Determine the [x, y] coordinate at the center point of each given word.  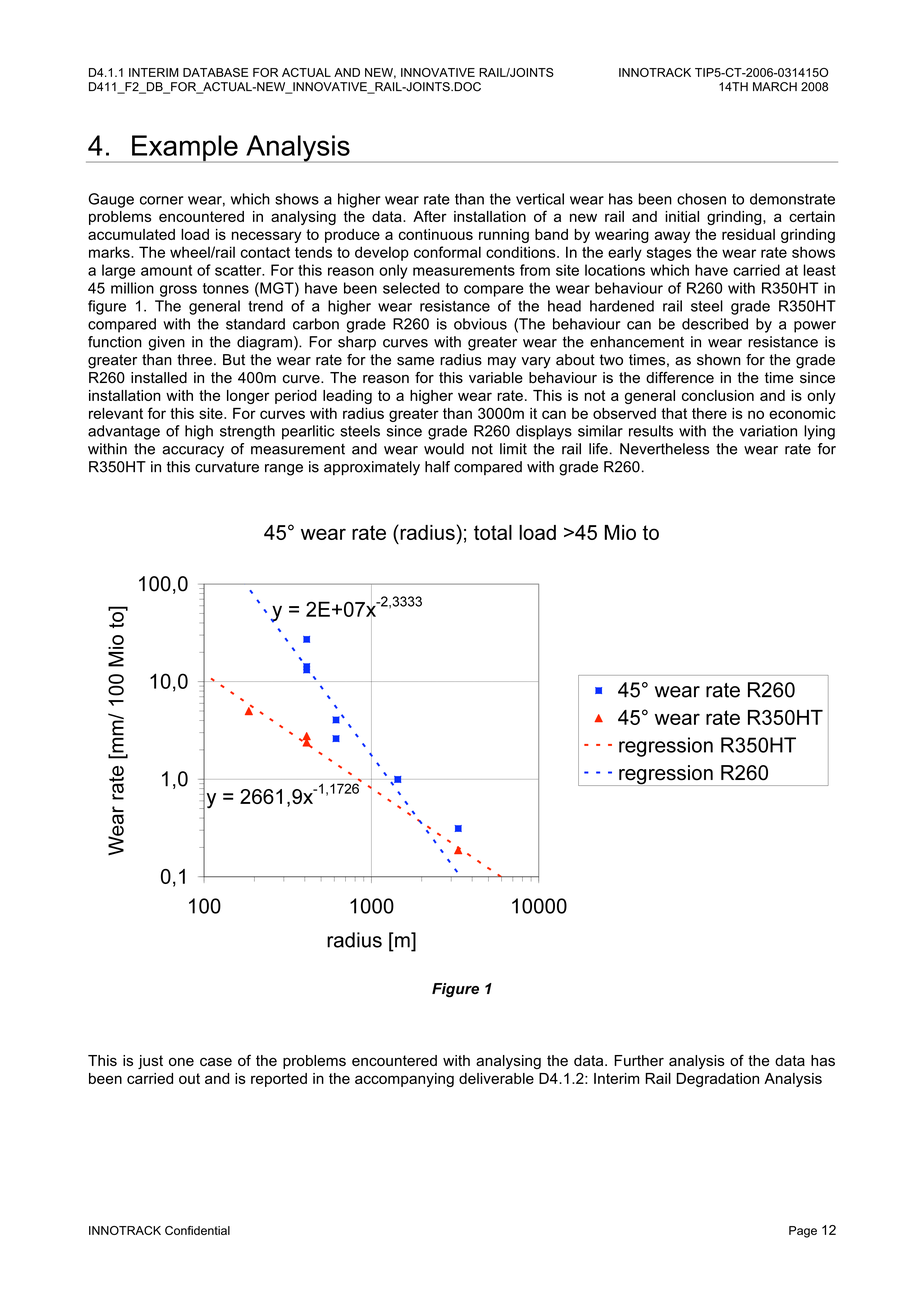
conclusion [718, 395]
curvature [227, 467]
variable [496, 378]
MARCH [775, 87]
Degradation [718, 1080]
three [194, 360]
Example [185, 149]
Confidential [197, 1230]
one [181, 1061]
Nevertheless [664, 449]
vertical [540, 199]
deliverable [496, 1078]
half [437, 467]
